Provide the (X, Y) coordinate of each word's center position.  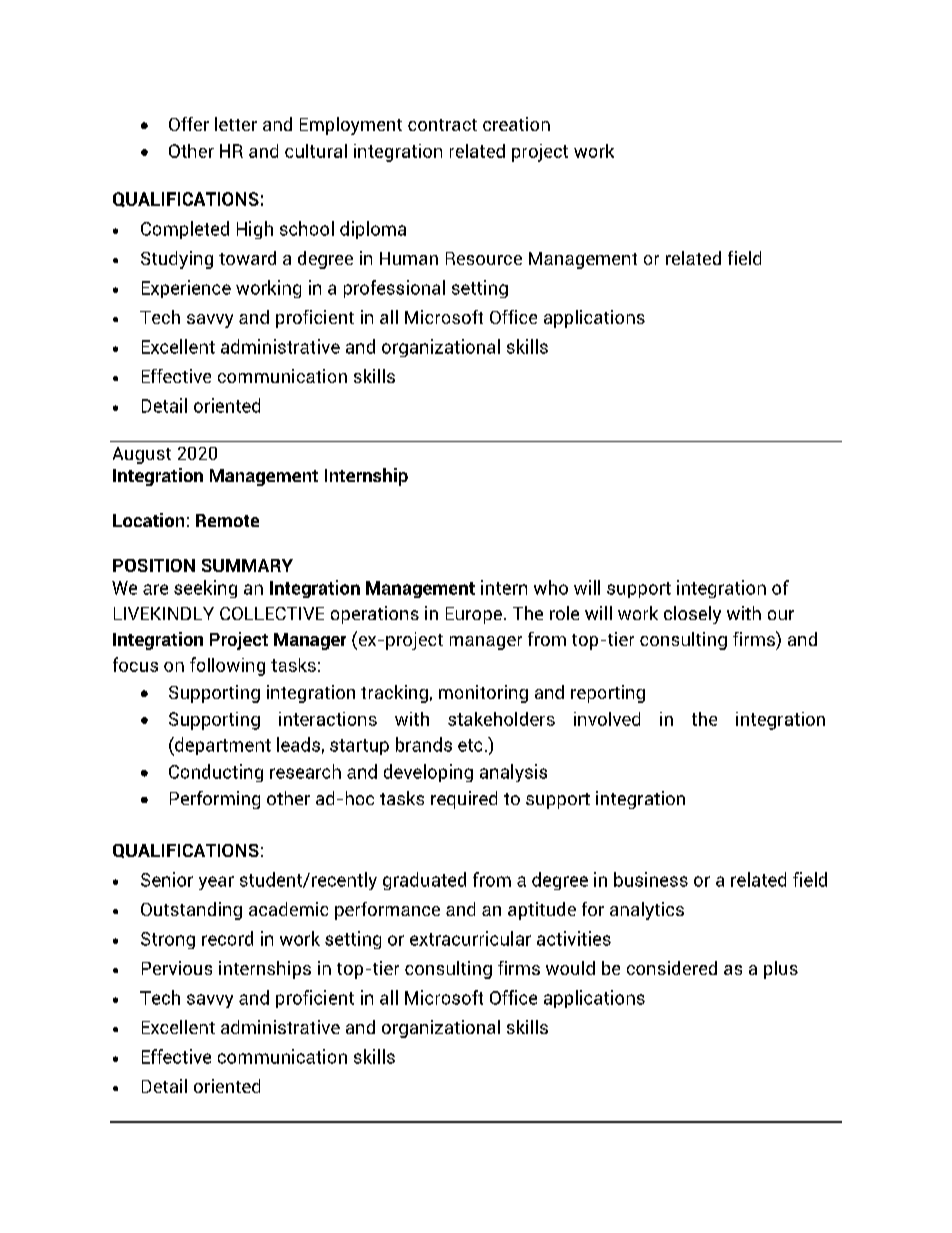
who (551, 587)
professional (394, 289)
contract (442, 125)
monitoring (483, 694)
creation (516, 124)
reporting (608, 694)
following (227, 666)
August (142, 455)
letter (236, 124)
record (227, 938)
